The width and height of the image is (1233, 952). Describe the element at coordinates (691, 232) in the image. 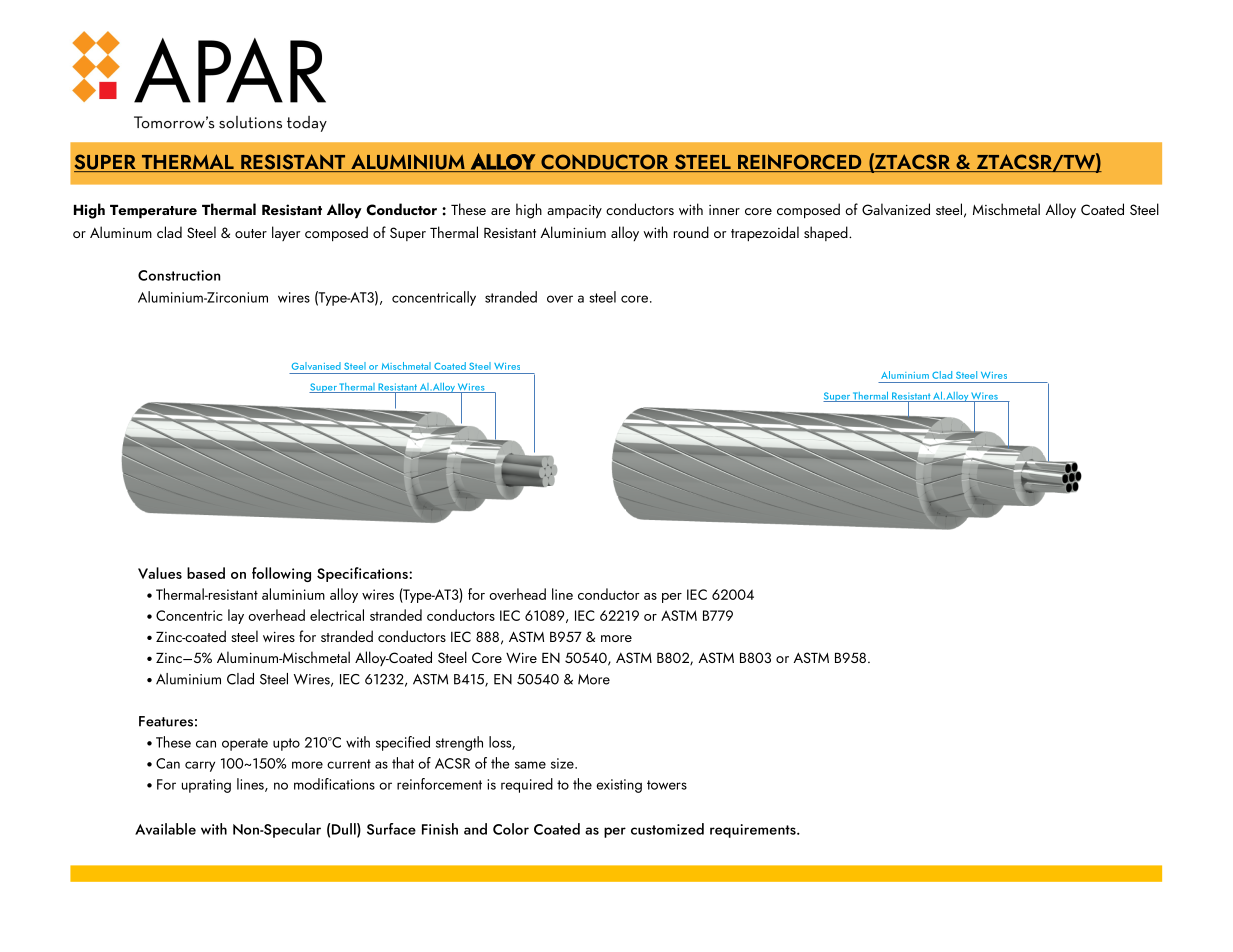

I see `round` at that location.
